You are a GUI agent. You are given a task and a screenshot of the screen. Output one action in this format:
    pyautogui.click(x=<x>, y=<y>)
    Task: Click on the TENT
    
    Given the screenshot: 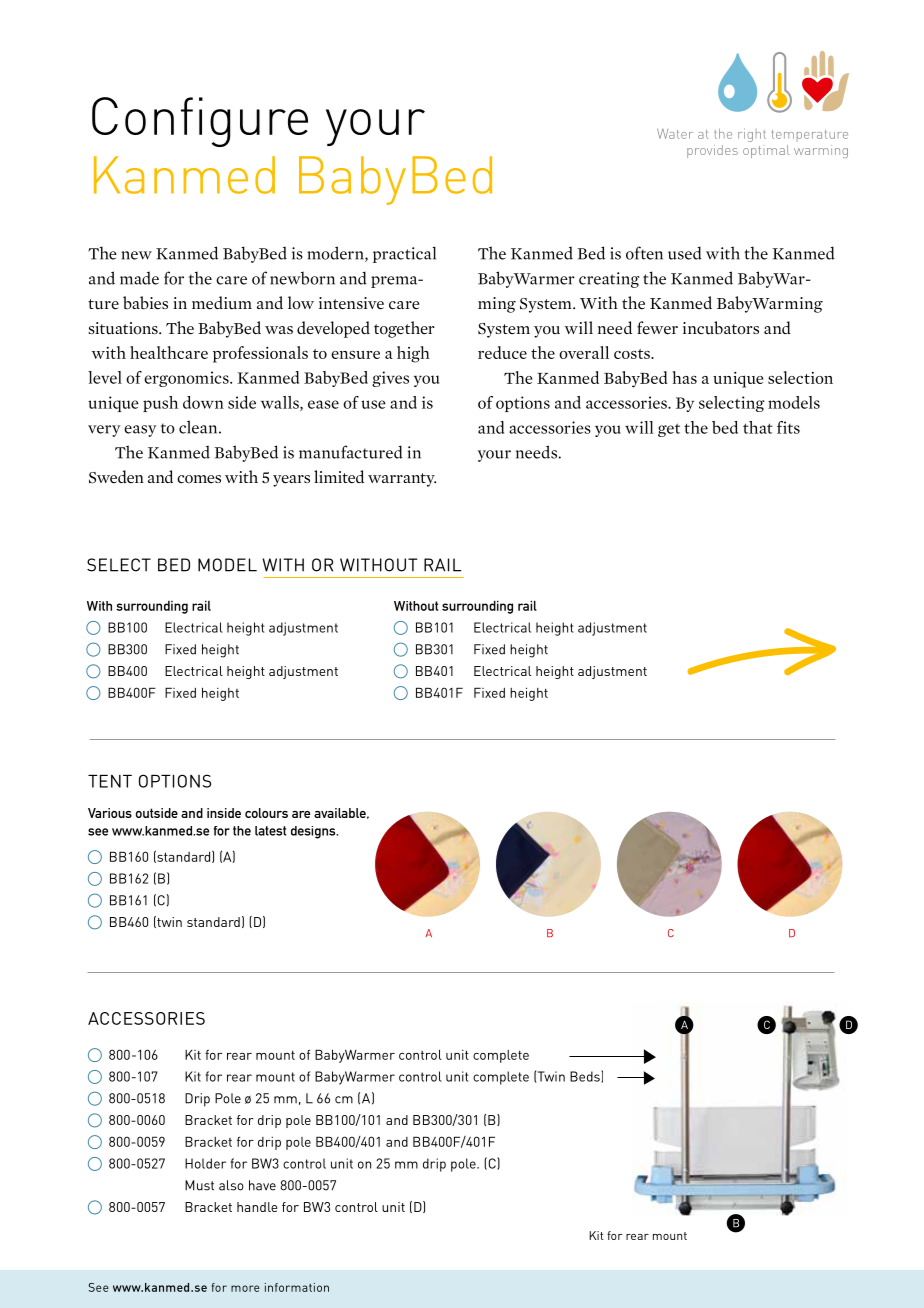 What is the action you would take?
    pyautogui.click(x=110, y=781)
